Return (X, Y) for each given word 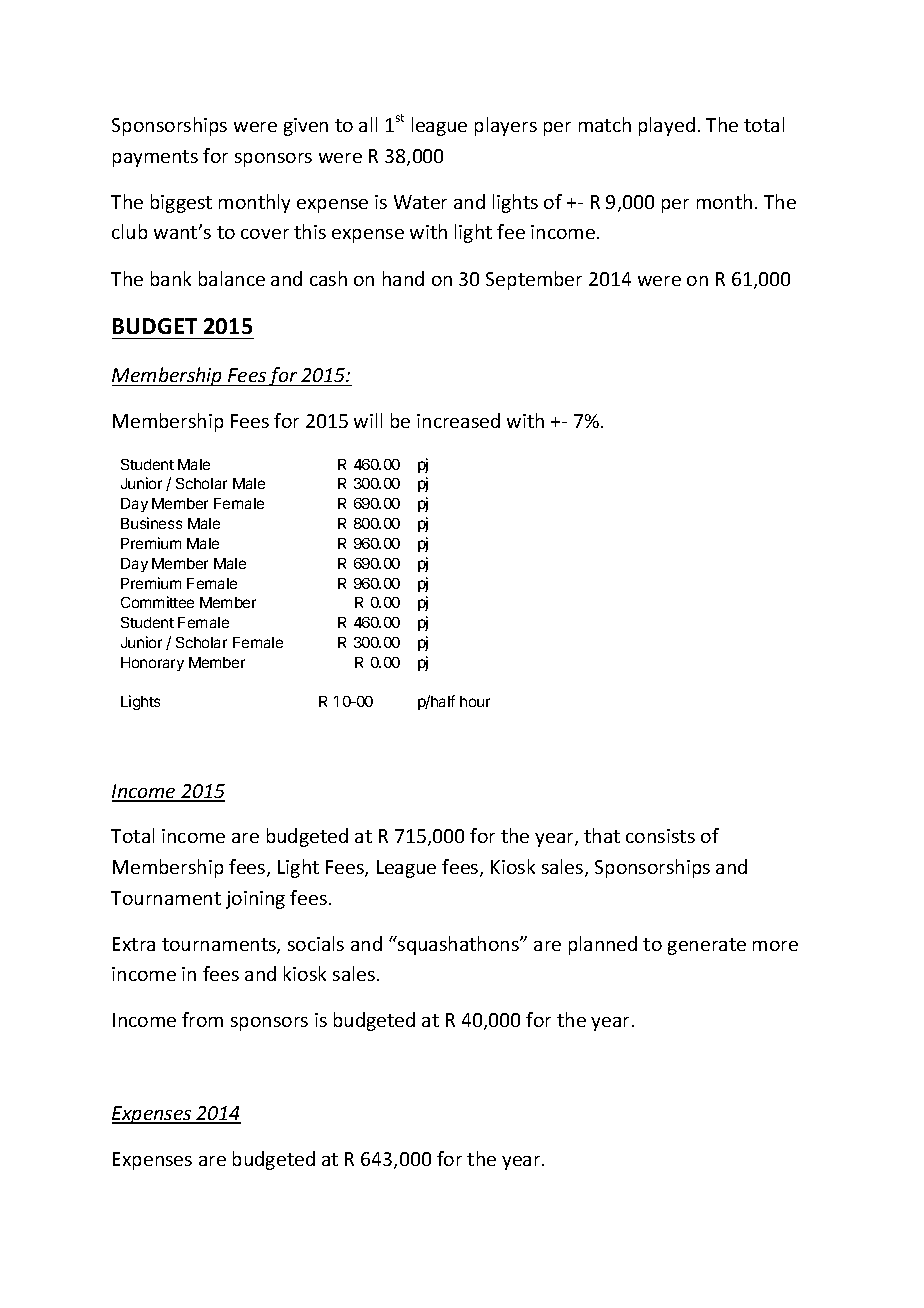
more (775, 946)
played (667, 126)
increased (458, 420)
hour (475, 701)
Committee (157, 602)
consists (660, 836)
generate (707, 946)
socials (316, 943)
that (602, 835)
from (202, 1019)
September (534, 280)
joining (255, 900)
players (506, 126)
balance (232, 278)
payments (155, 158)
